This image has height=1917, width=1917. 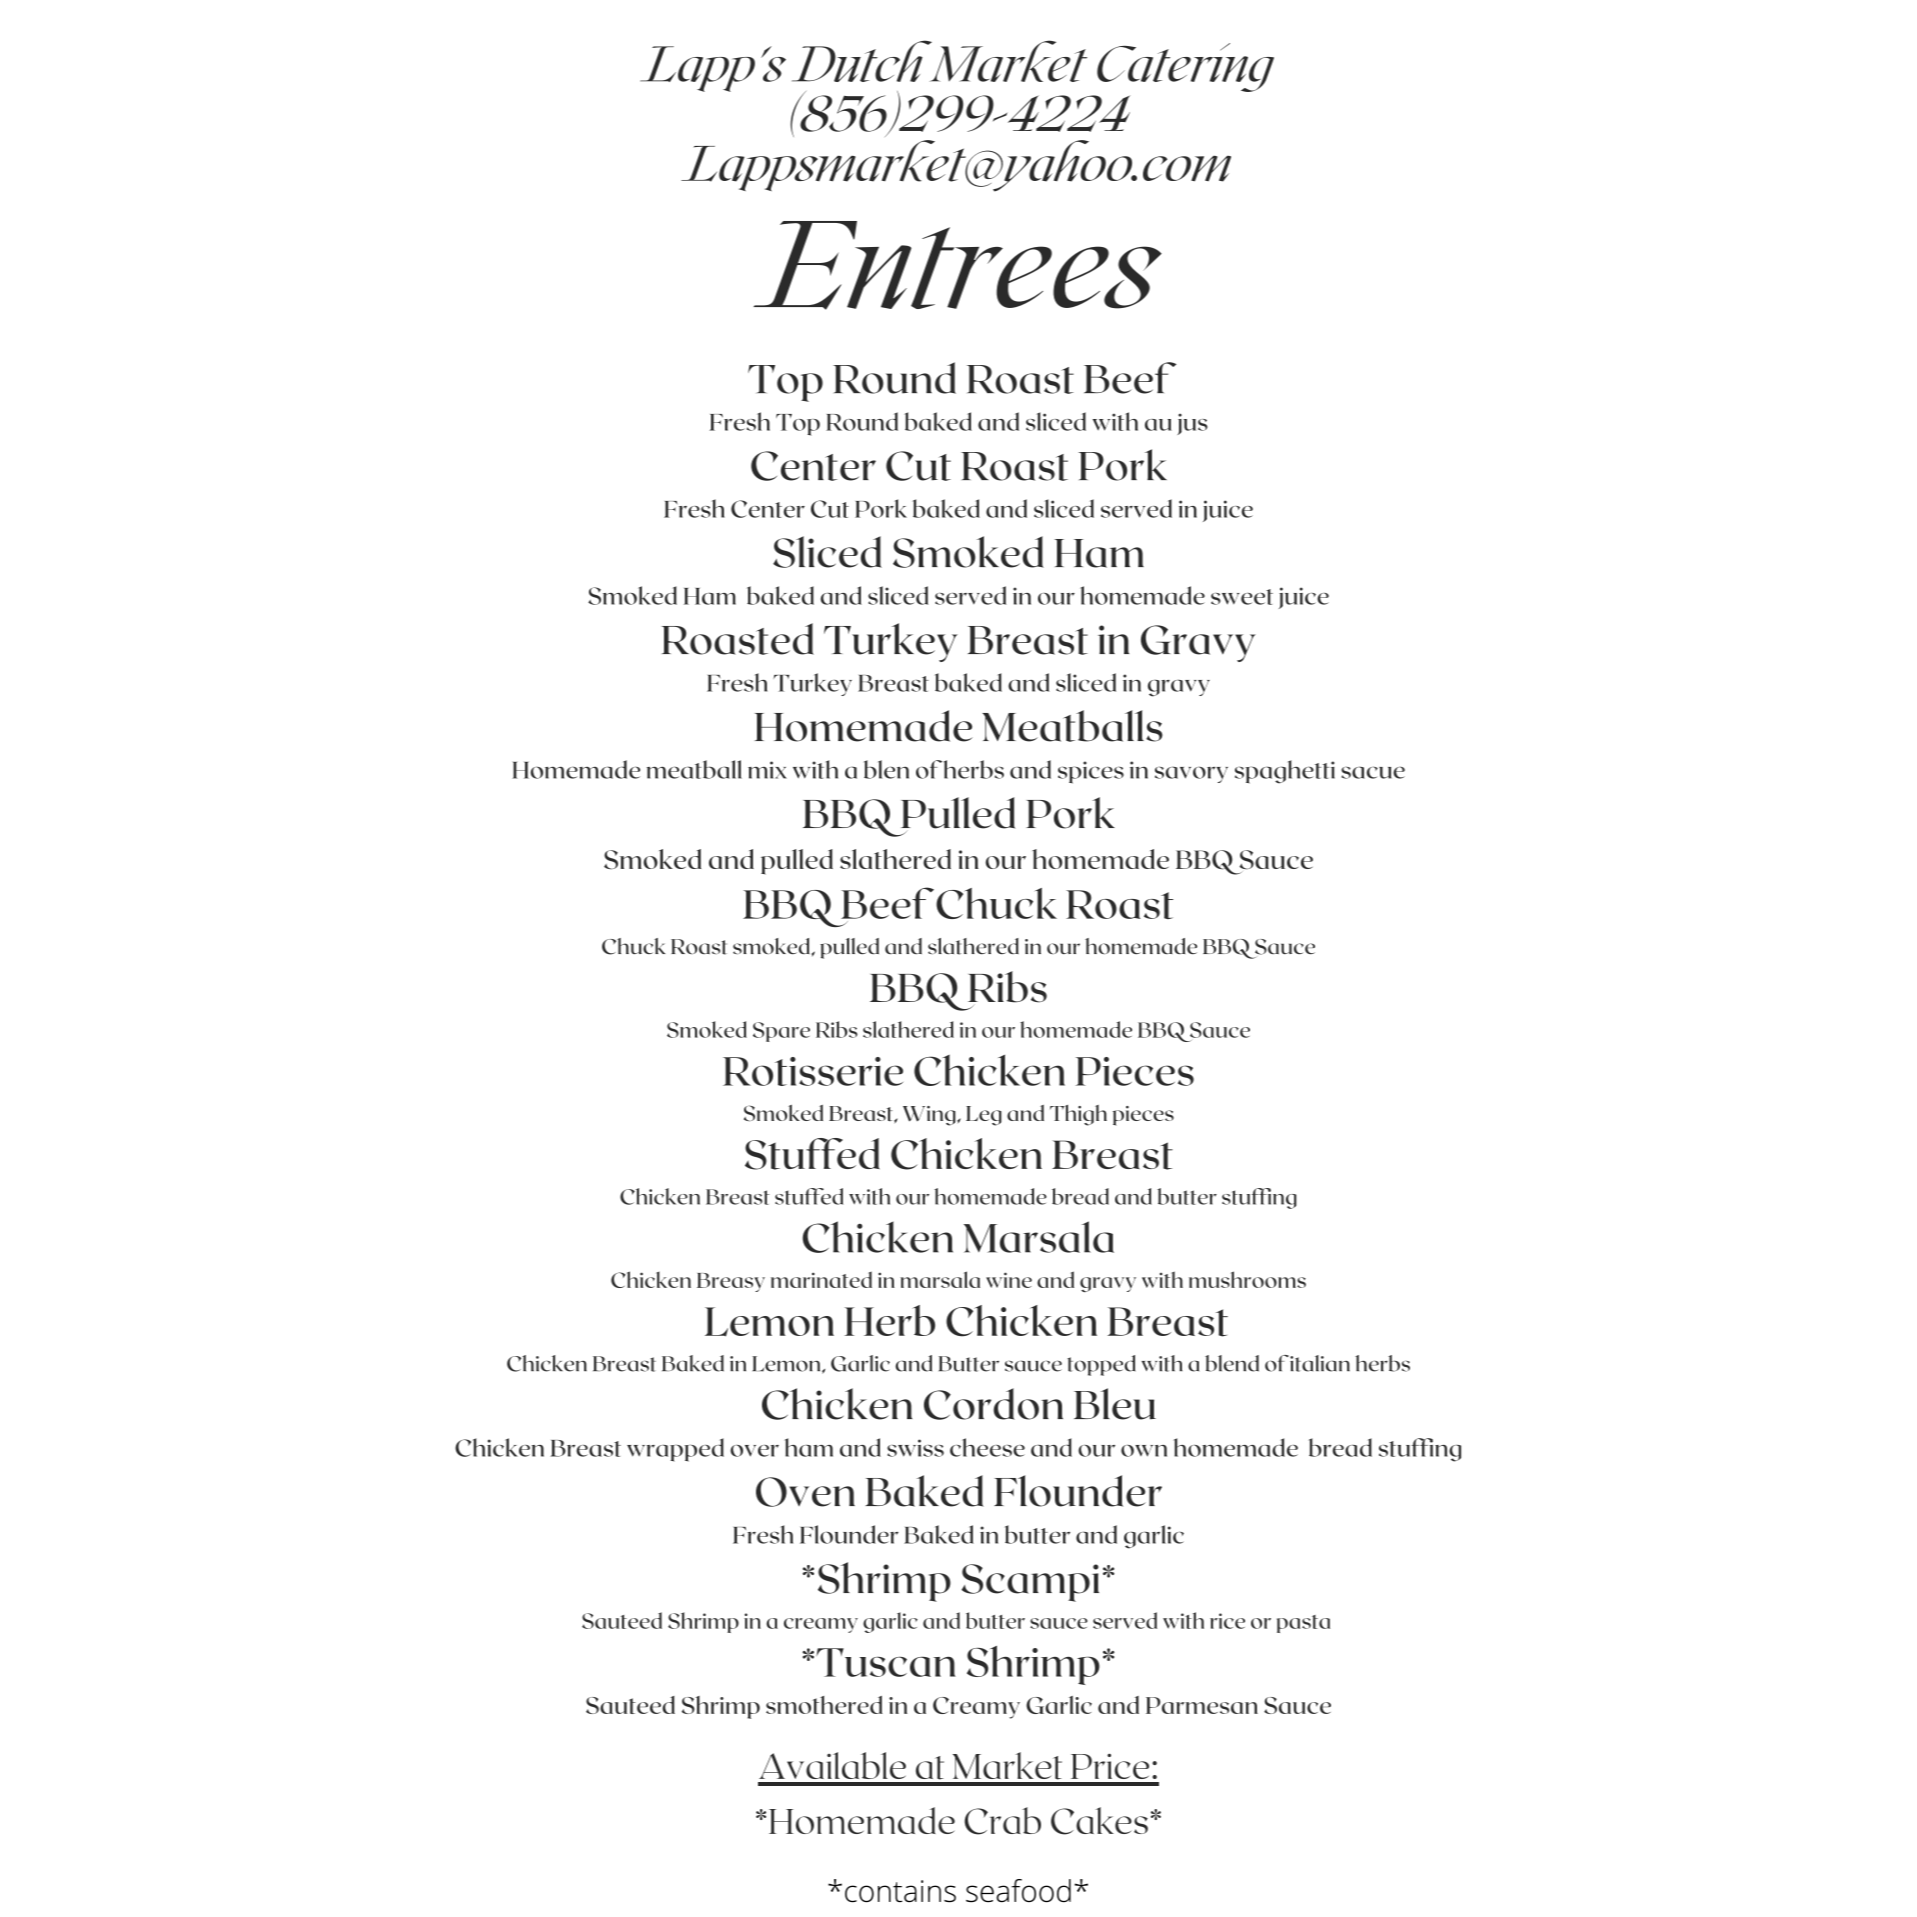 What do you see at coordinates (1185, 67) in the image?
I see `Catering` at bounding box center [1185, 67].
